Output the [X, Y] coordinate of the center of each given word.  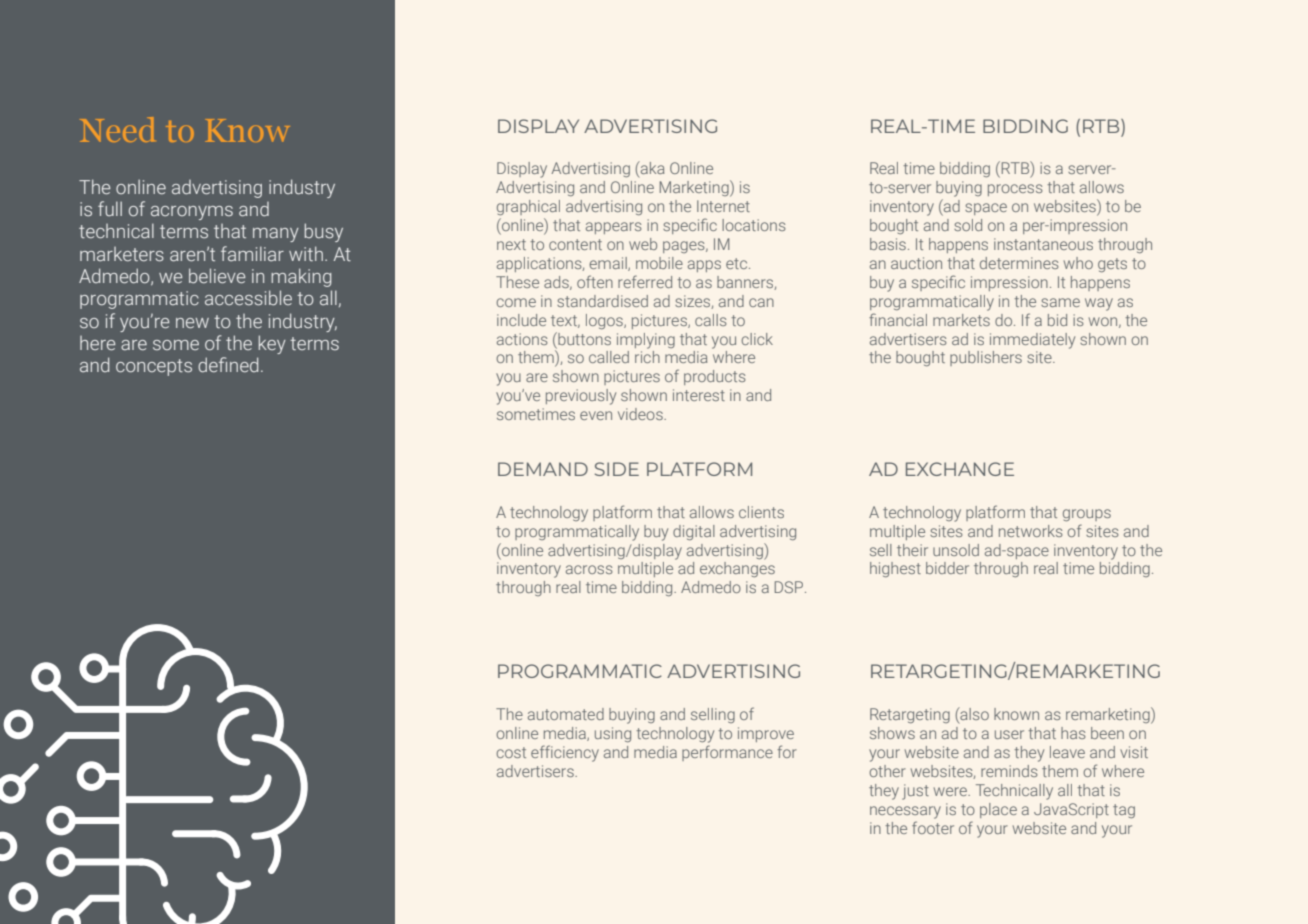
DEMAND [543, 469]
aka [651, 169]
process [1015, 190]
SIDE [617, 469]
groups [1087, 515]
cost [511, 752]
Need [117, 129]
